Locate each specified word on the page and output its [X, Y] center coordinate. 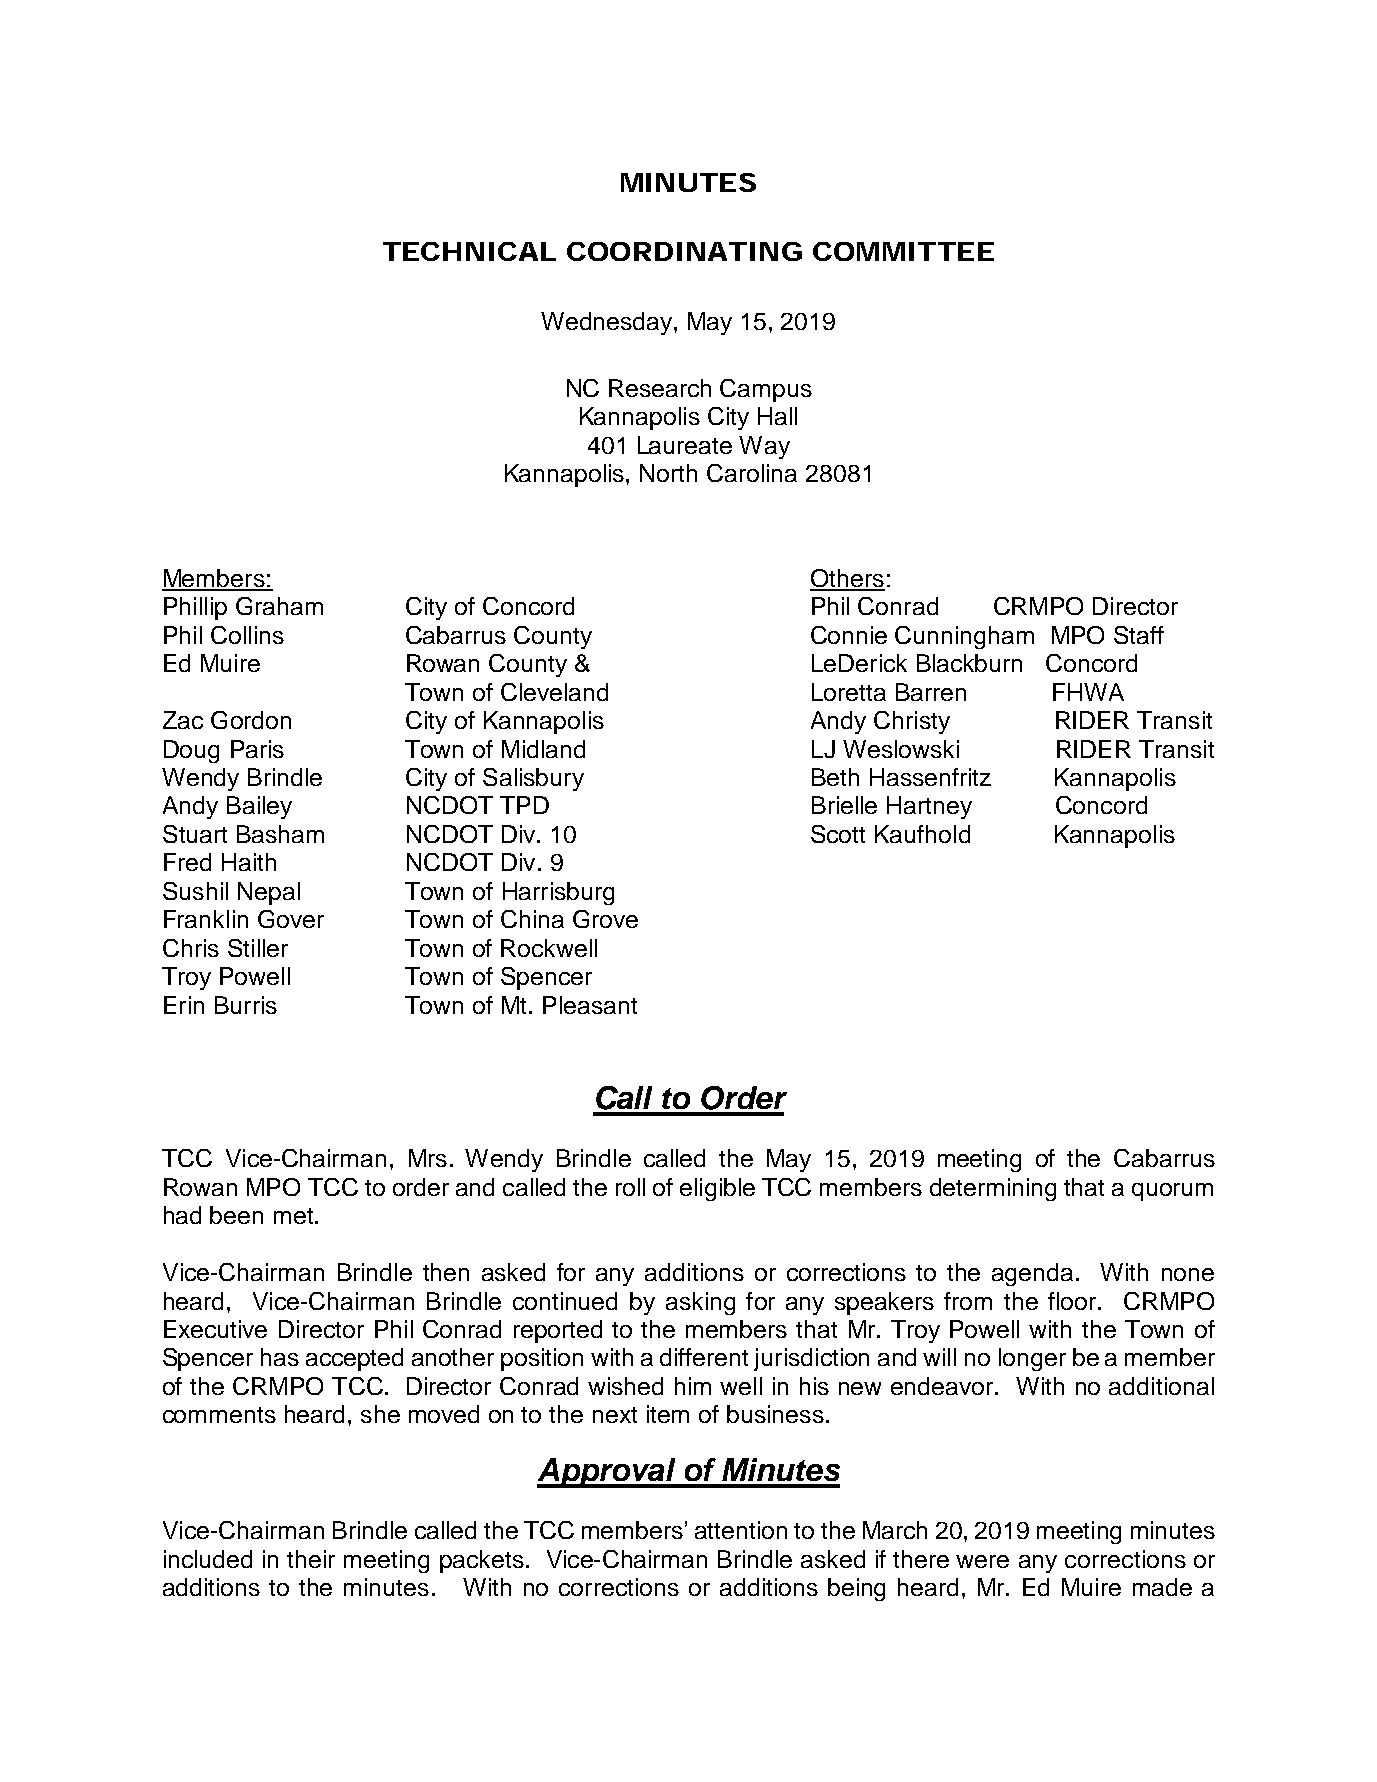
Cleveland [554, 692]
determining [993, 1189]
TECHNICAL [469, 251]
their [311, 1559]
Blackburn [969, 663]
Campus [766, 390]
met [295, 1216]
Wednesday [606, 323]
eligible [717, 1189]
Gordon [251, 720]
